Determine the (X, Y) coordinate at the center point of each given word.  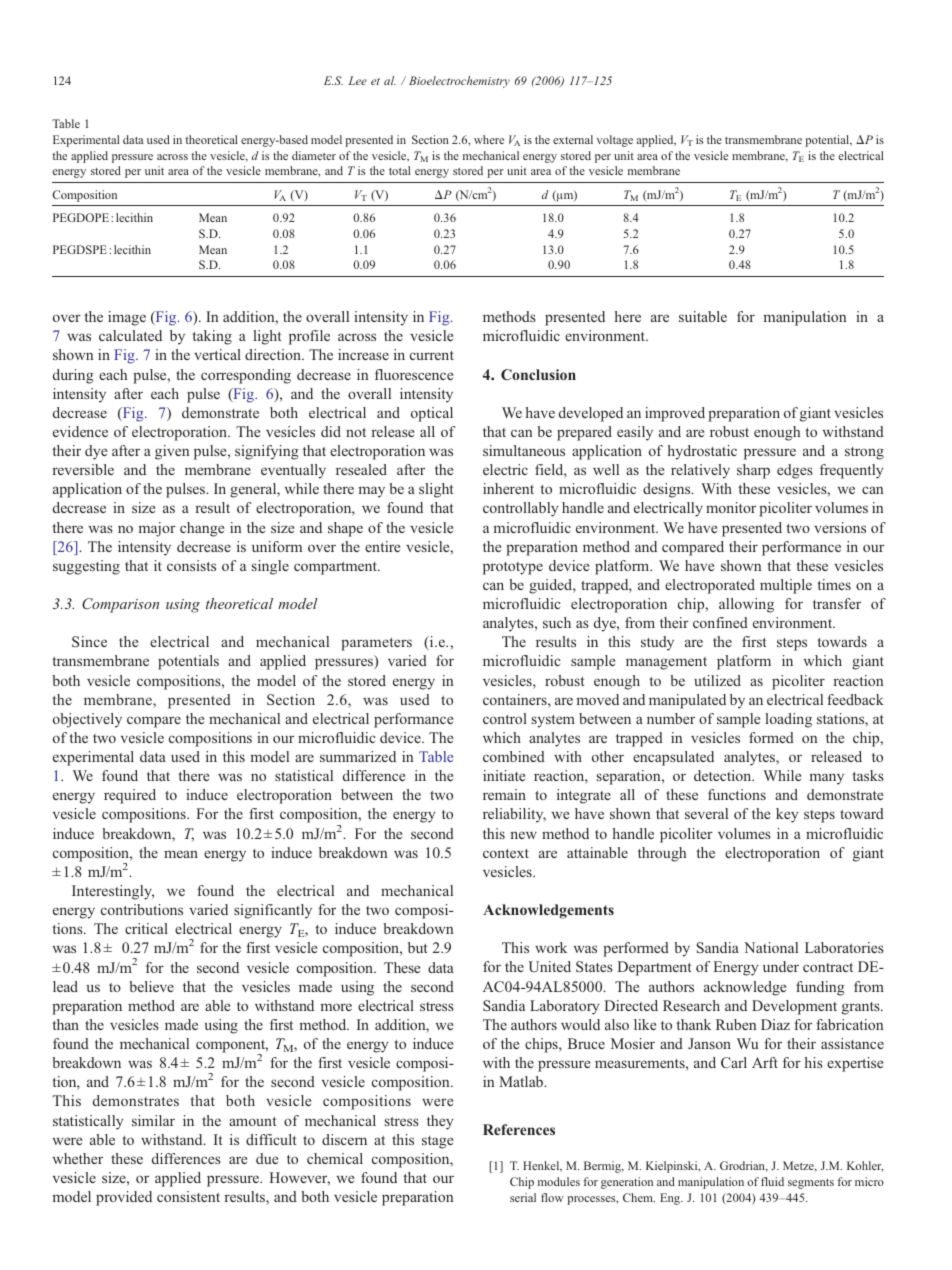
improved (675, 414)
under (781, 966)
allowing (746, 605)
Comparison (120, 605)
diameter (314, 155)
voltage (614, 141)
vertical (217, 354)
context (506, 853)
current (432, 355)
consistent (188, 1196)
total (400, 170)
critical (146, 928)
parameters (376, 644)
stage (437, 1142)
